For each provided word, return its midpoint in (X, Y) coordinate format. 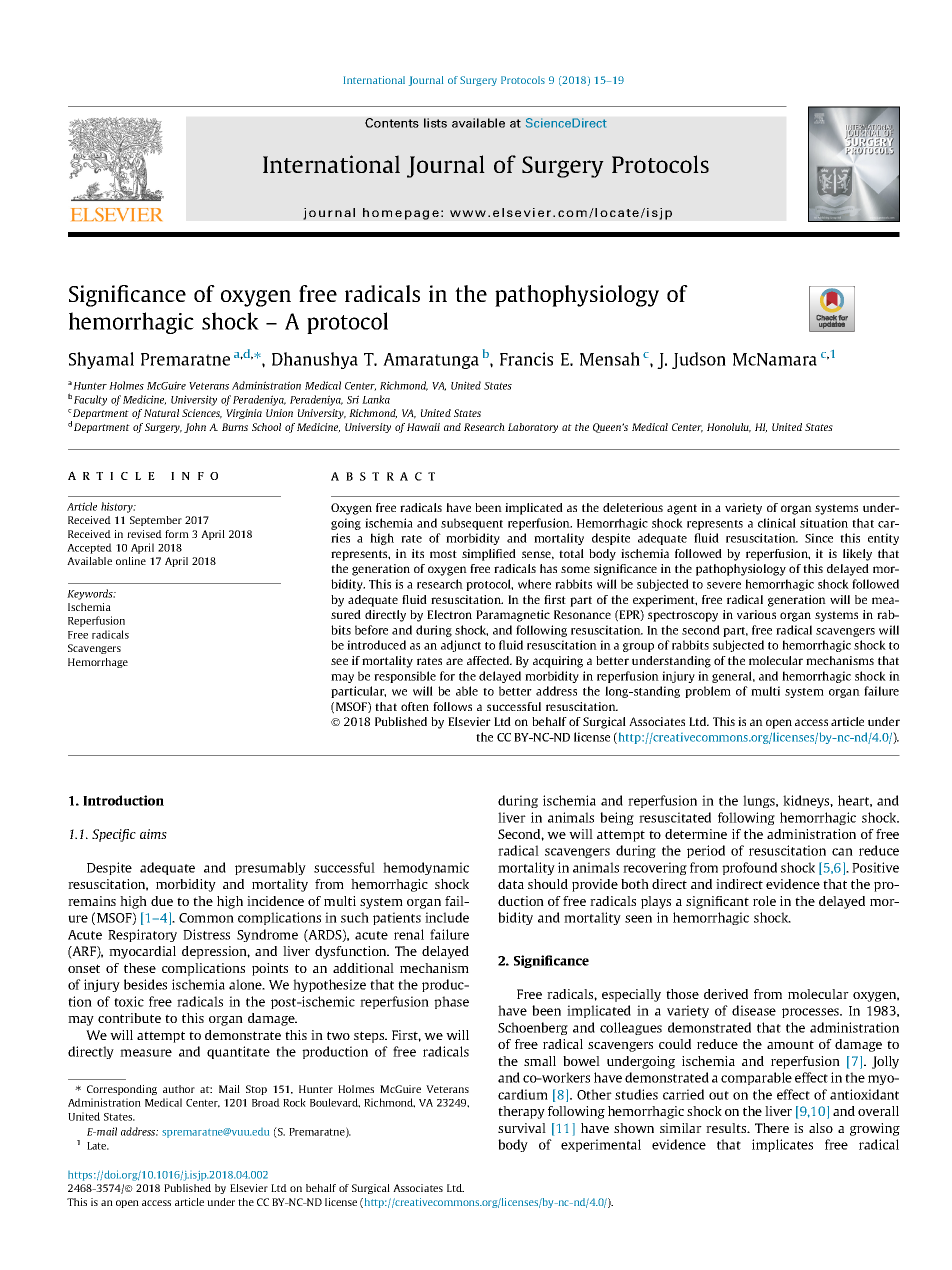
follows (452, 706)
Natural (161, 413)
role (764, 901)
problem (708, 692)
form (177, 534)
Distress (206, 934)
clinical (777, 523)
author (179, 1089)
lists (435, 123)
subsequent (472, 524)
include (447, 917)
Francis (526, 359)
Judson (699, 360)
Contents (392, 123)
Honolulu (729, 428)
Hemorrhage (98, 663)
